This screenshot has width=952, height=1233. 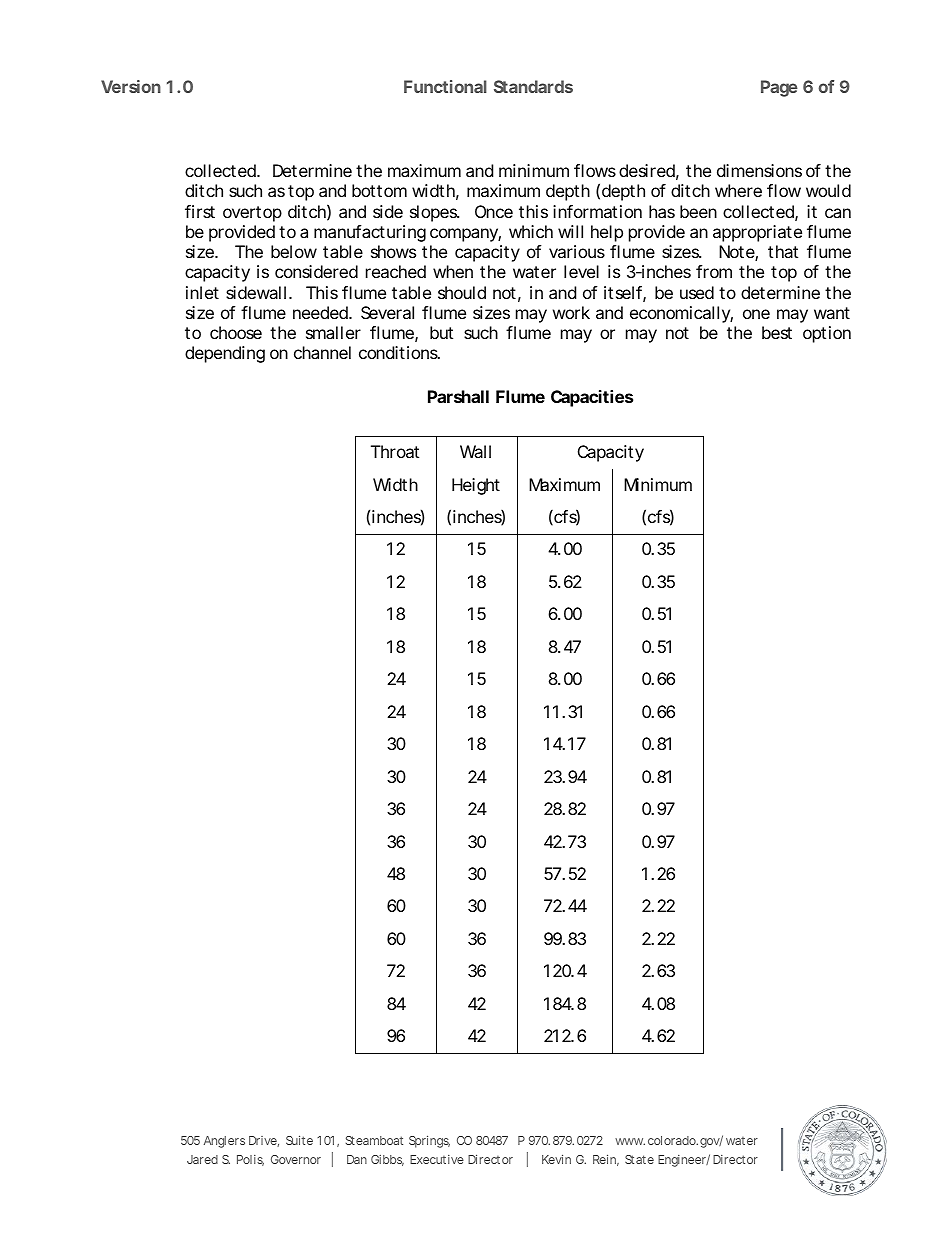 I want to click on Page, so click(x=779, y=88).
